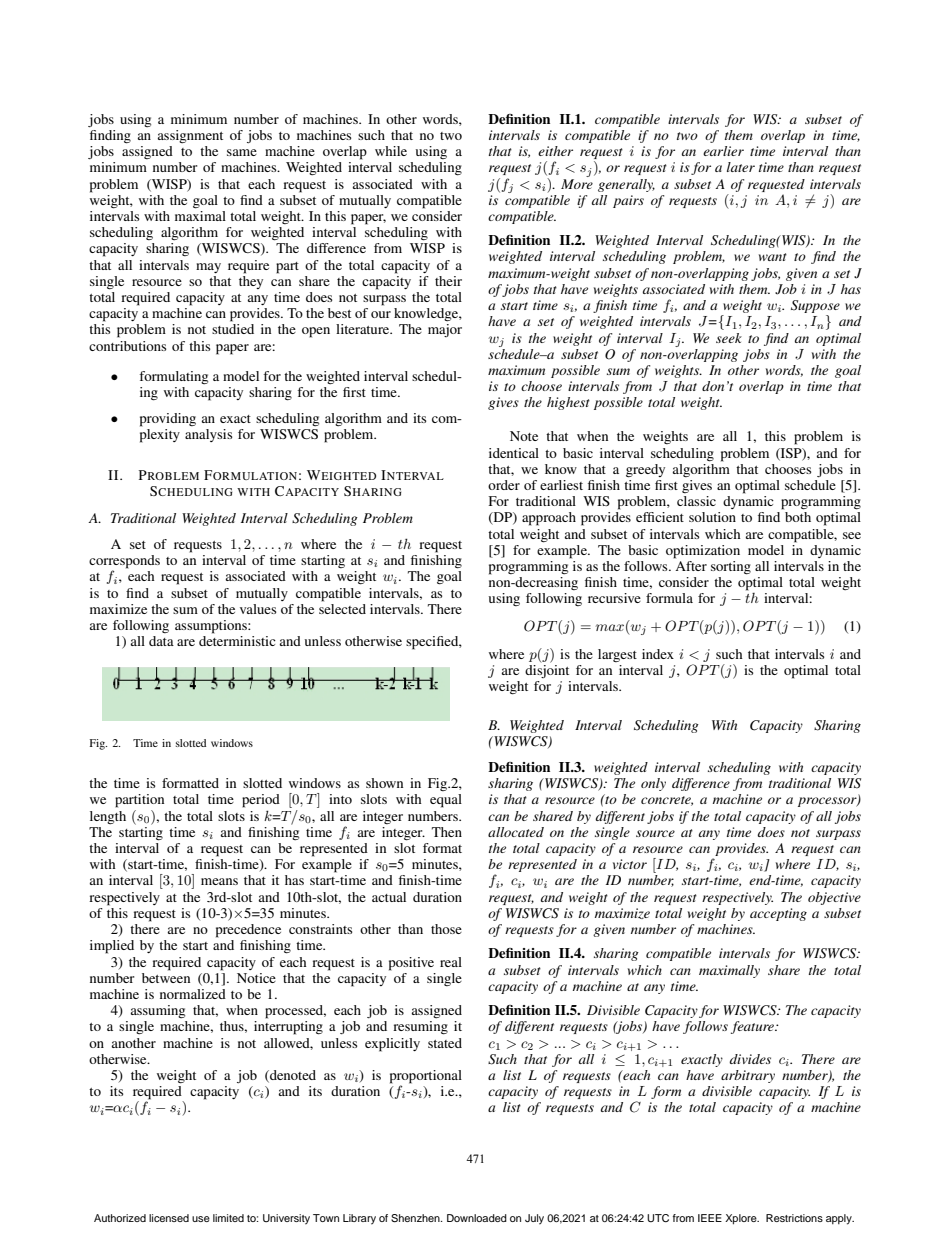 This document has height=1233, width=952. Describe the element at coordinates (729, 338) in the document. I see `seek` at that location.
